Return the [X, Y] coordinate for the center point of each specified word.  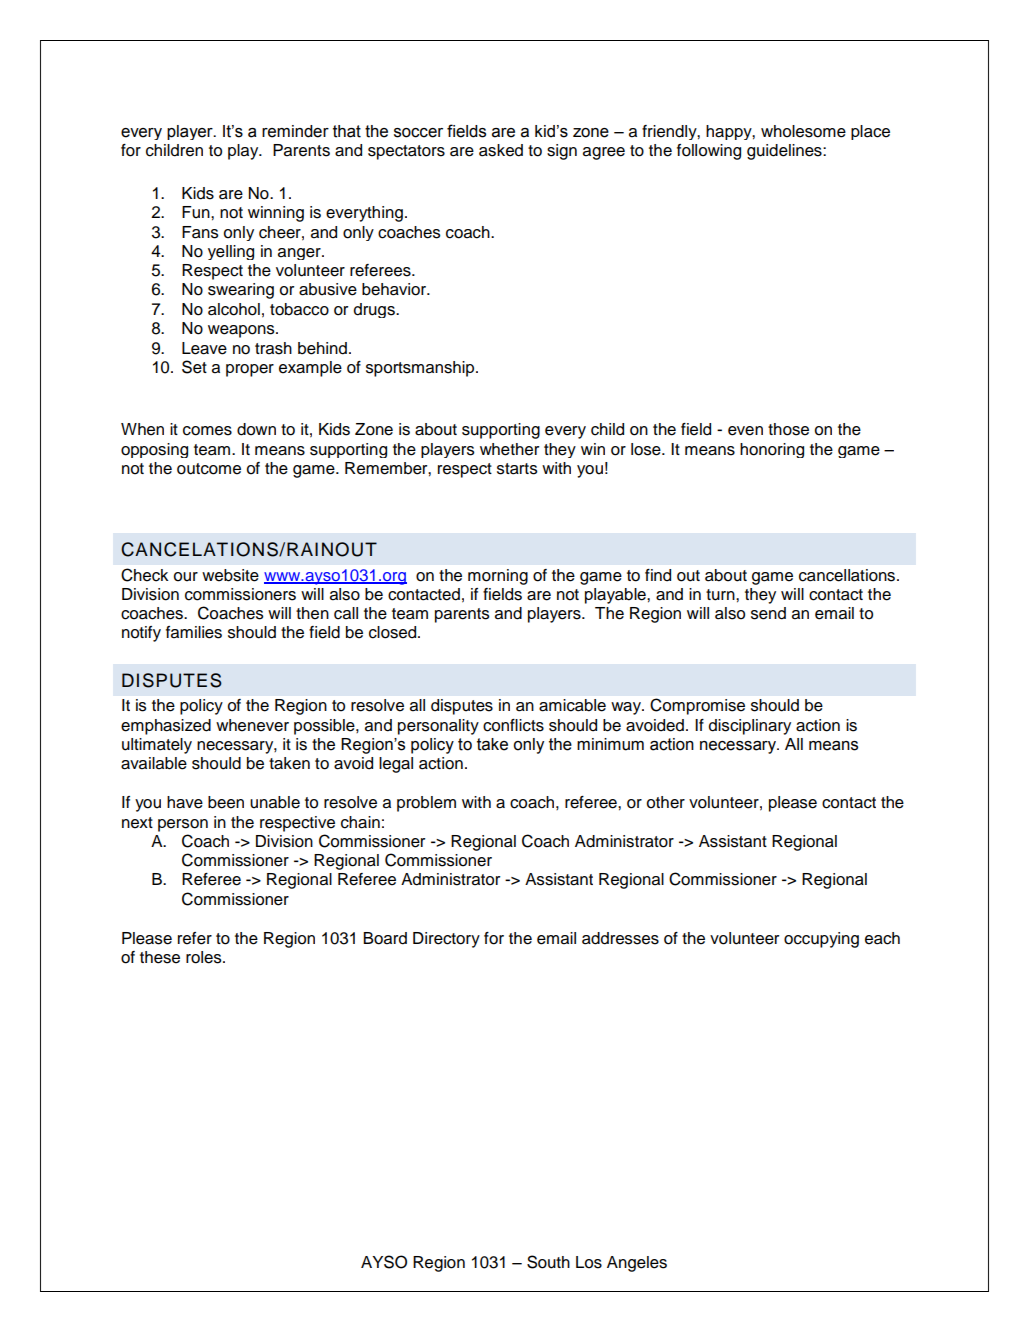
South [548, 1262]
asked [501, 150]
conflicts [513, 725]
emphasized [166, 727]
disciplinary [750, 727]
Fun [197, 212]
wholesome [803, 131]
